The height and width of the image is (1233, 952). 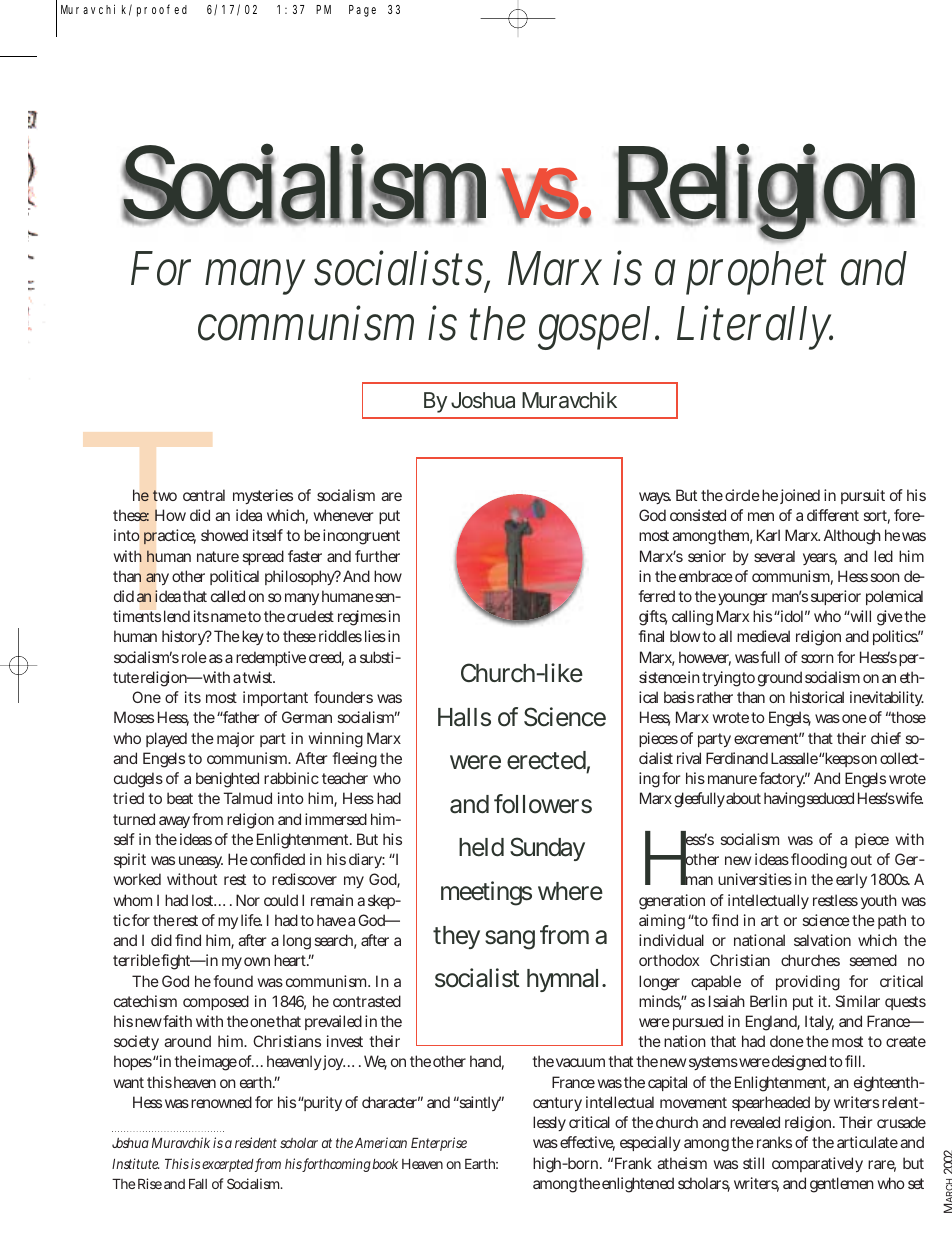 I want to click on Page, so click(x=362, y=11).
